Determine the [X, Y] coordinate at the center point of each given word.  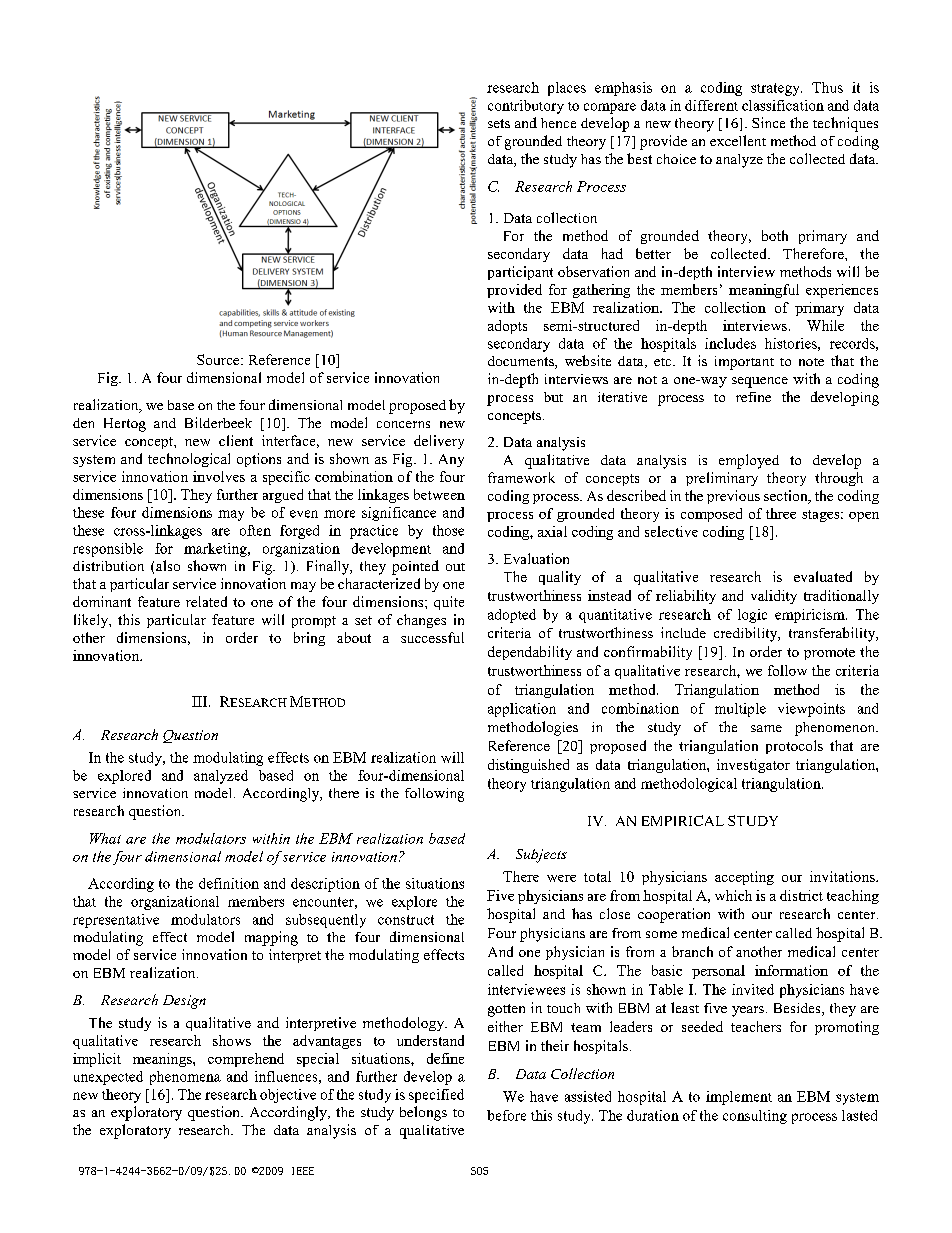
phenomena [185, 1078]
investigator [753, 766]
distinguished [528, 766]
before [506, 1115]
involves [219, 476]
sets [499, 123]
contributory [526, 107]
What [105, 838]
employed [749, 461]
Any [451, 460]
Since [768, 122]
